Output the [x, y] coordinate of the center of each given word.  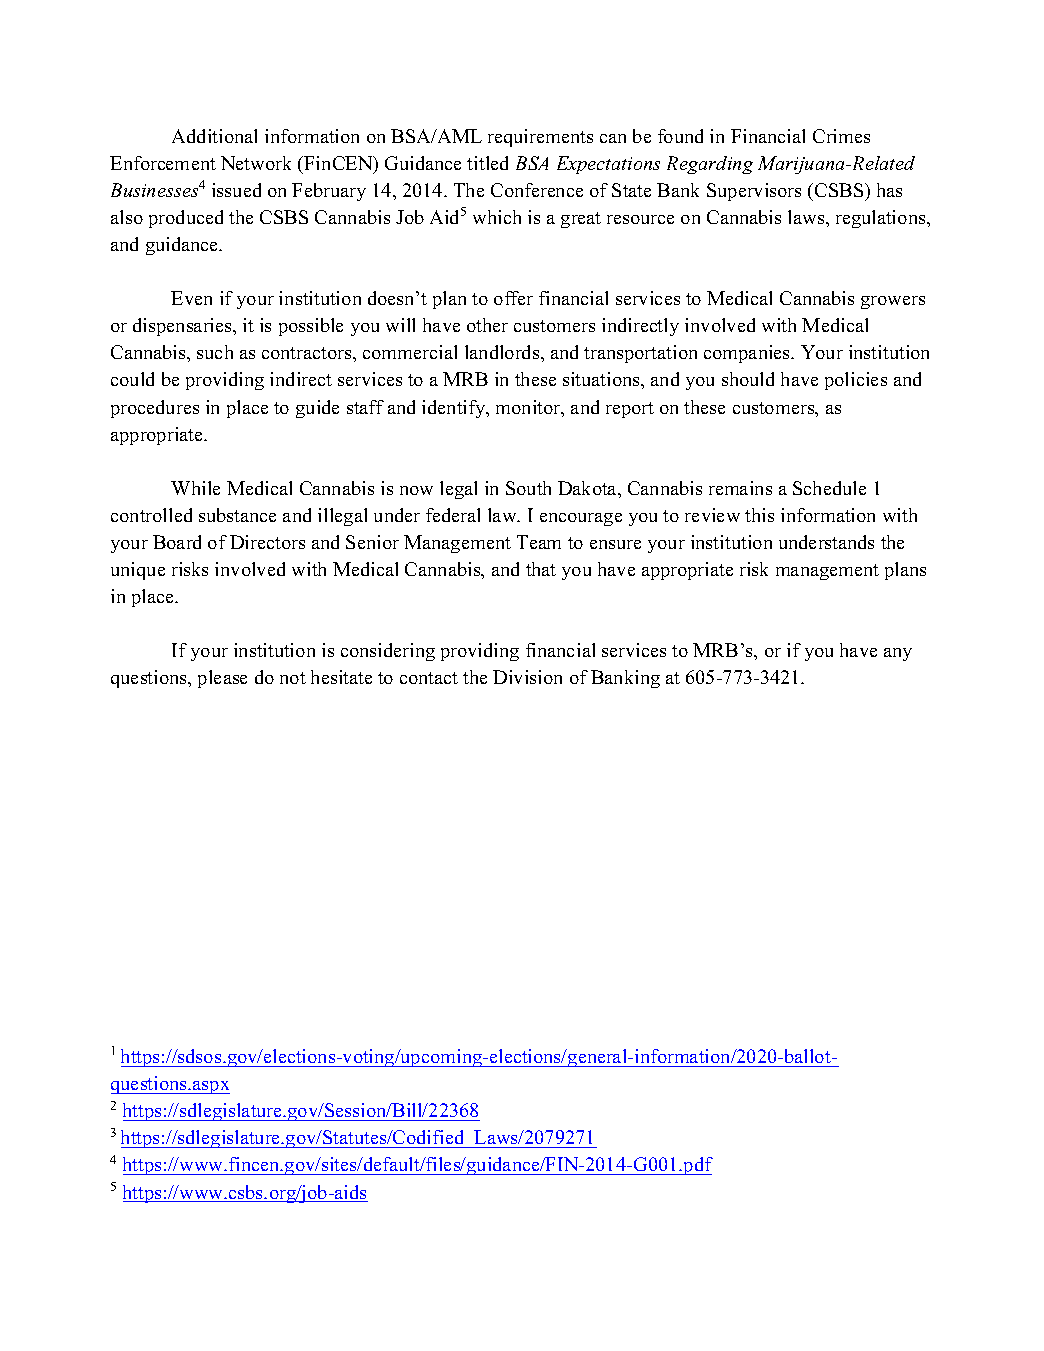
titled [487, 163]
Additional [214, 136]
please [222, 679]
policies [856, 381]
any [898, 654]
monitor [529, 408]
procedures [155, 409]
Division [527, 677]
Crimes [841, 136]
